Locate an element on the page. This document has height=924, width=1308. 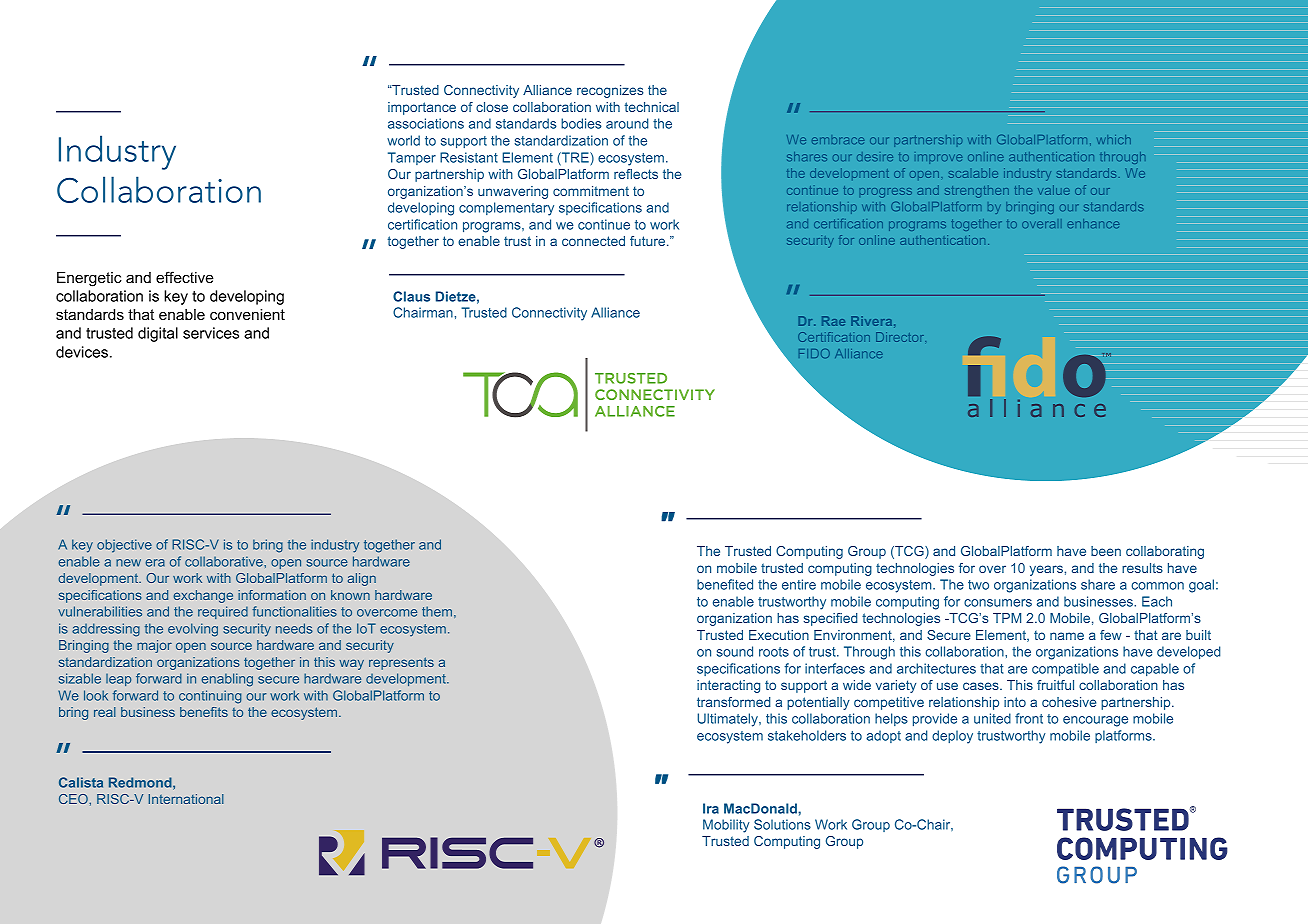
platforms is located at coordinates (1124, 736).
